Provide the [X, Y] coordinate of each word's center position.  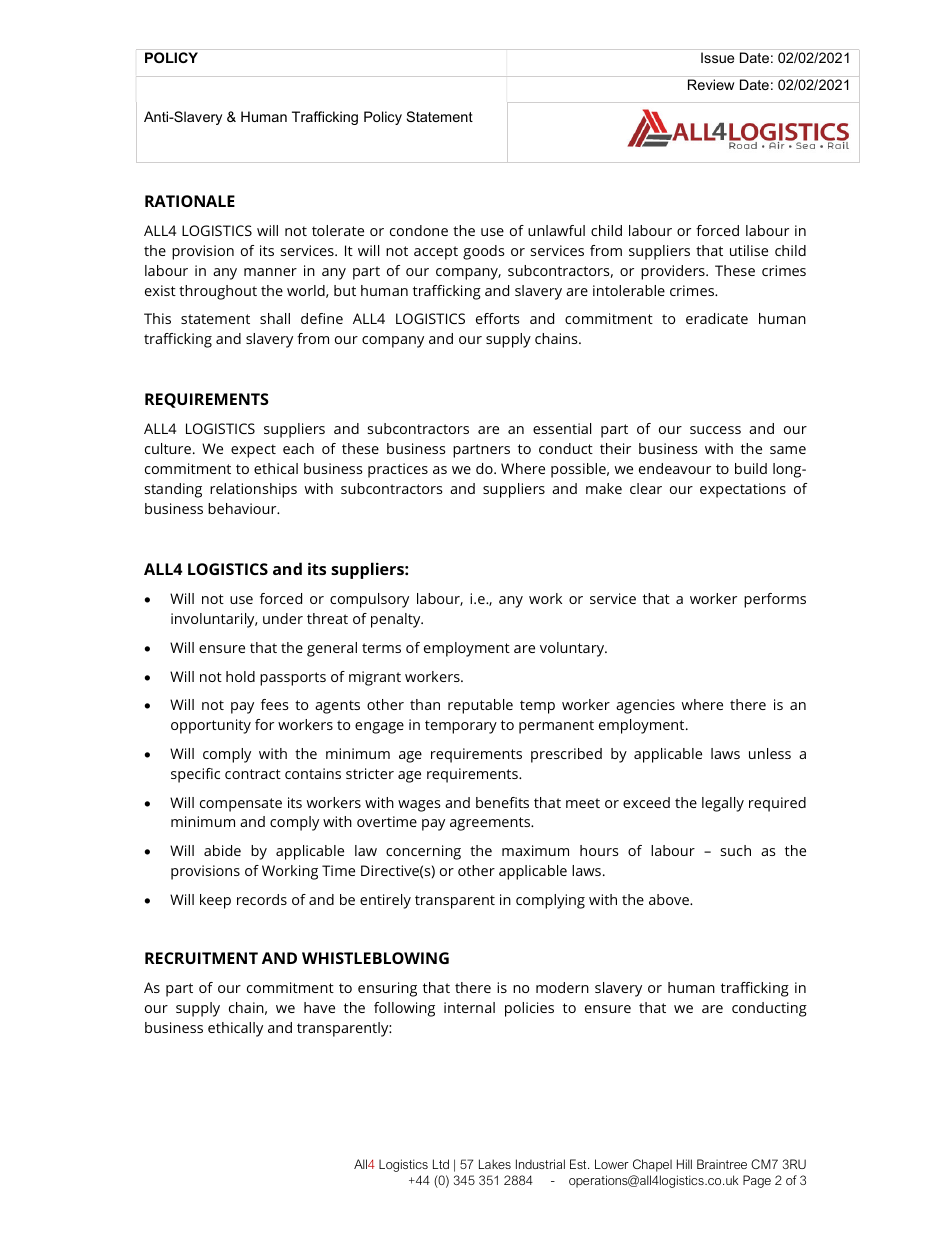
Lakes [495, 1164]
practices [398, 470]
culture [168, 448]
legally [723, 804]
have [319, 1007]
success [715, 430]
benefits [502, 802]
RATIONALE [190, 201]
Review [711, 84]
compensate [241, 805]
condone [419, 230]
